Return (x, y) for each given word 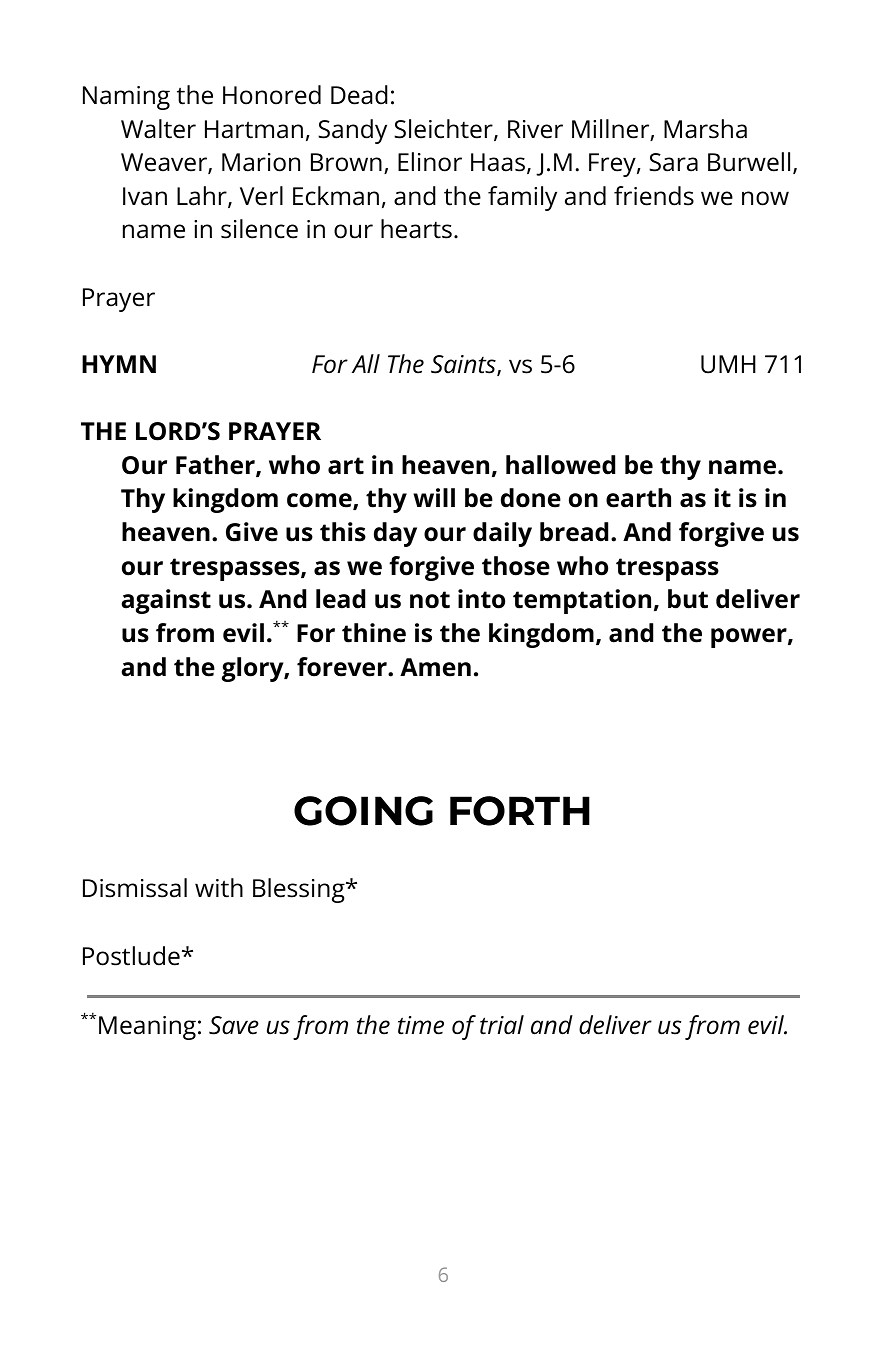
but (688, 599)
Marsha (705, 129)
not (430, 600)
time (421, 1025)
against (166, 601)
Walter (158, 129)
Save (234, 1025)
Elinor (430, 162)
